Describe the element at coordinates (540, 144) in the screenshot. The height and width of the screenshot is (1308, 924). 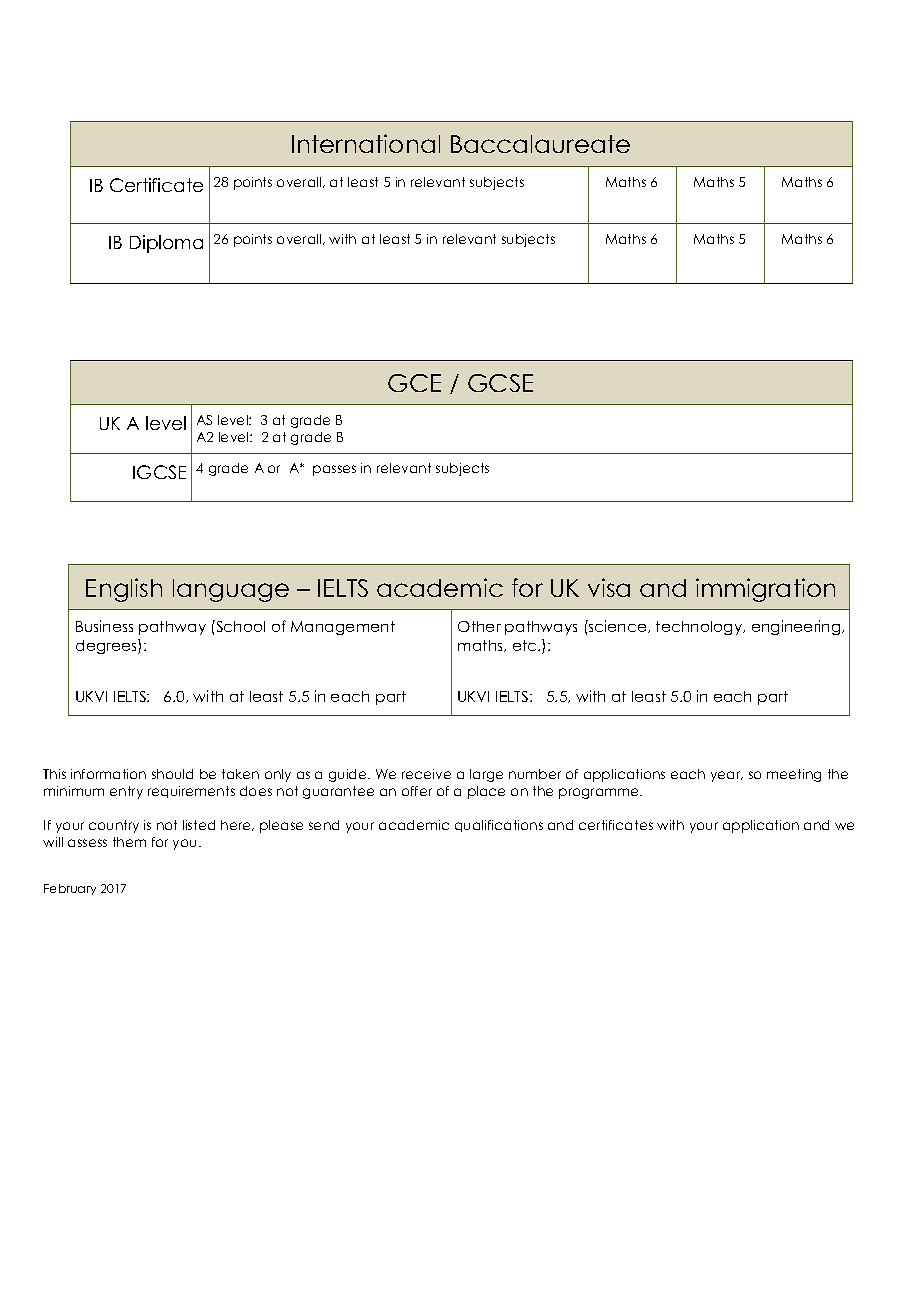
I see `Baccalaureate` at that location.
